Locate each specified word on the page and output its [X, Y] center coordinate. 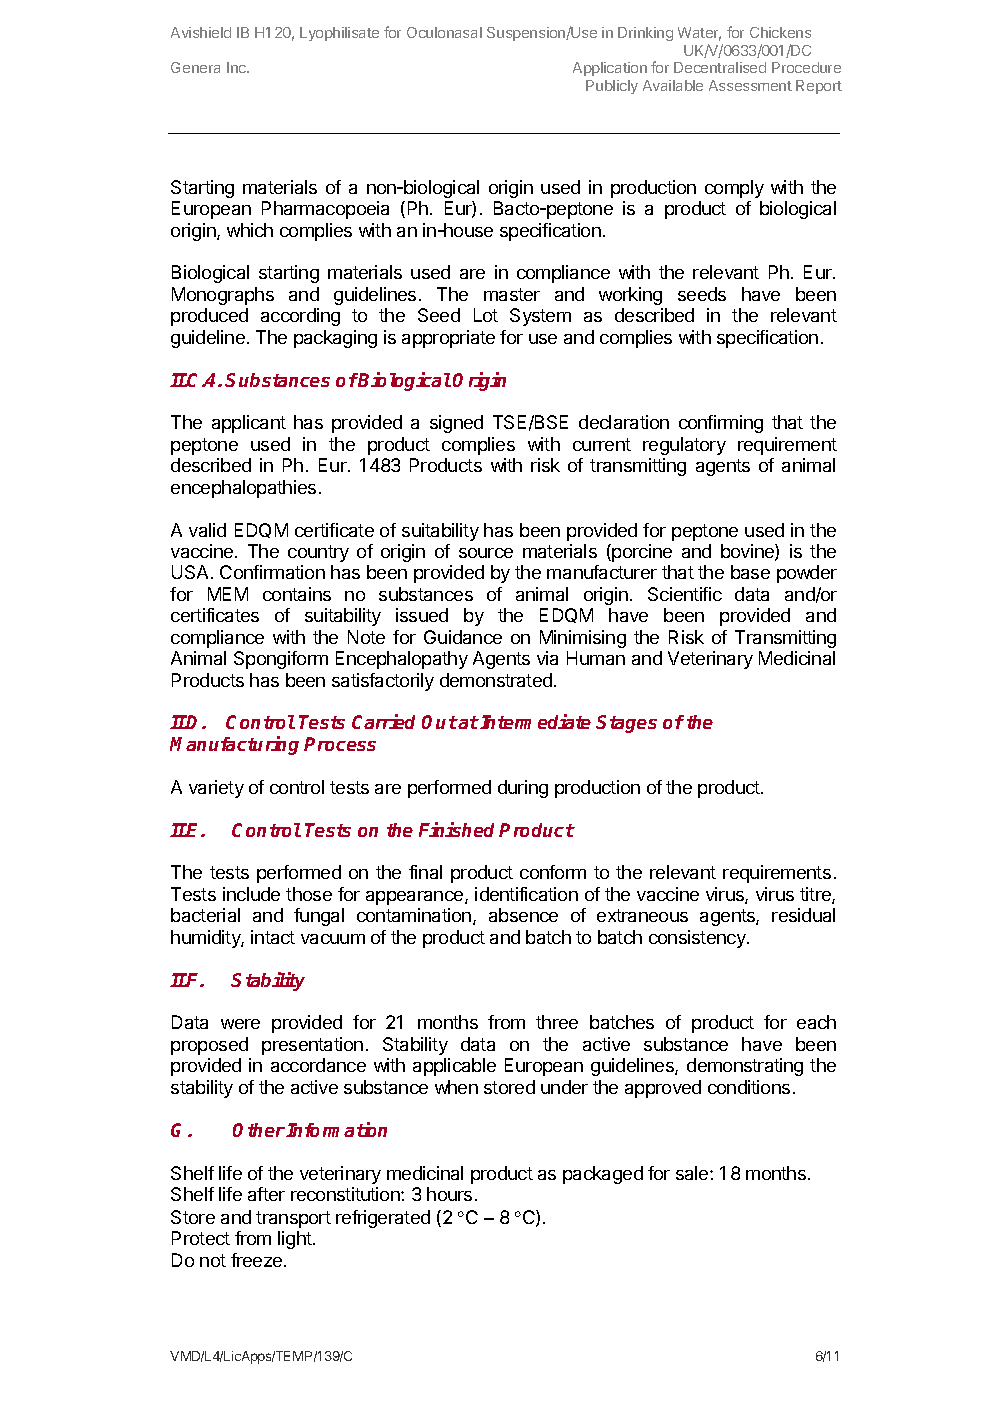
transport [293, 1219]
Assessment [750, 85]
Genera [195, 67]
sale [693, 1173]
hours [449, 1194]
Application [610, 69]
